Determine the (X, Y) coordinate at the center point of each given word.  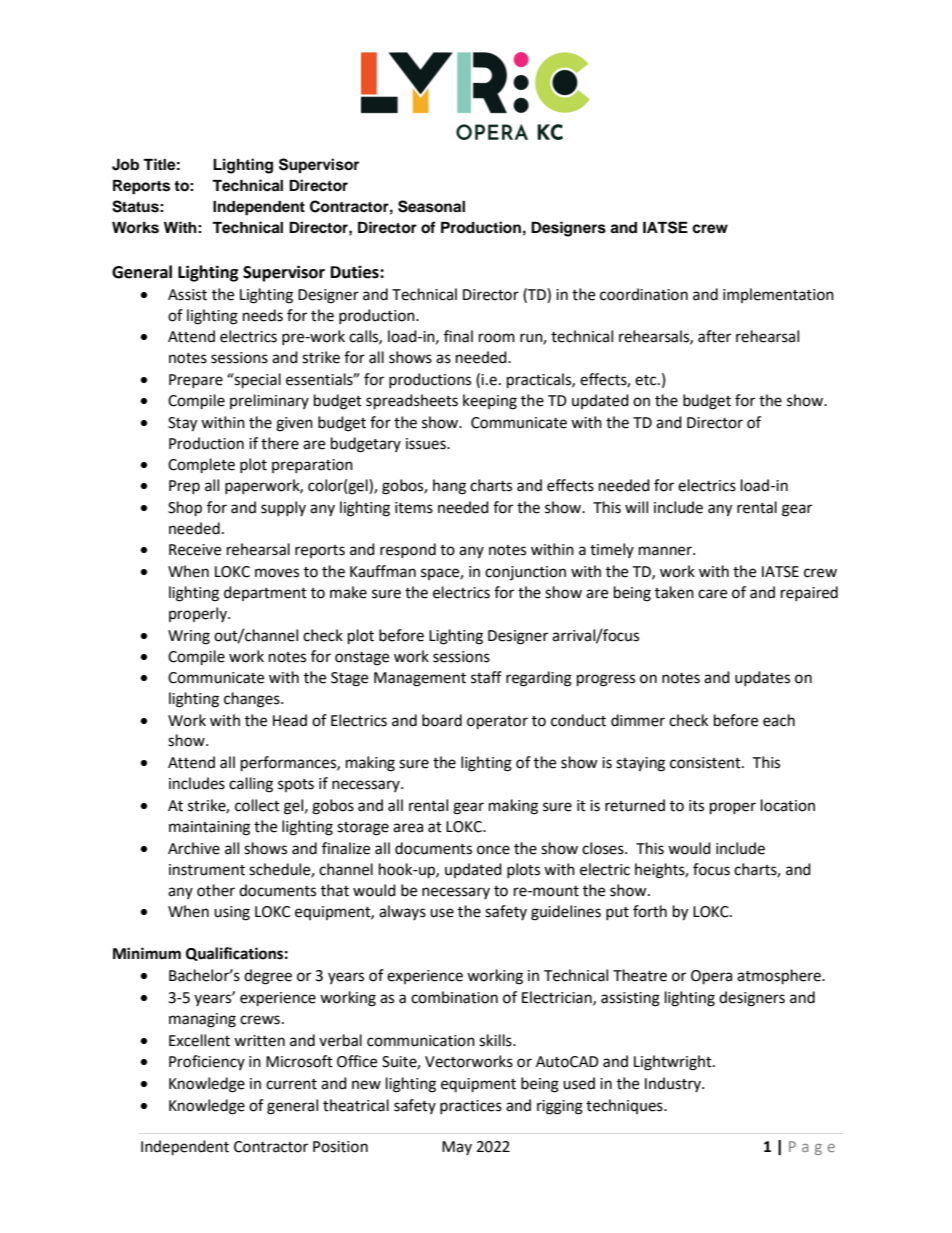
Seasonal (431, 206)
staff (486, 677)
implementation (778, 295)
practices (471, 1107)
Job (125, 165)
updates (762, 678)
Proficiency (207, 1062)
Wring (189, 637)
